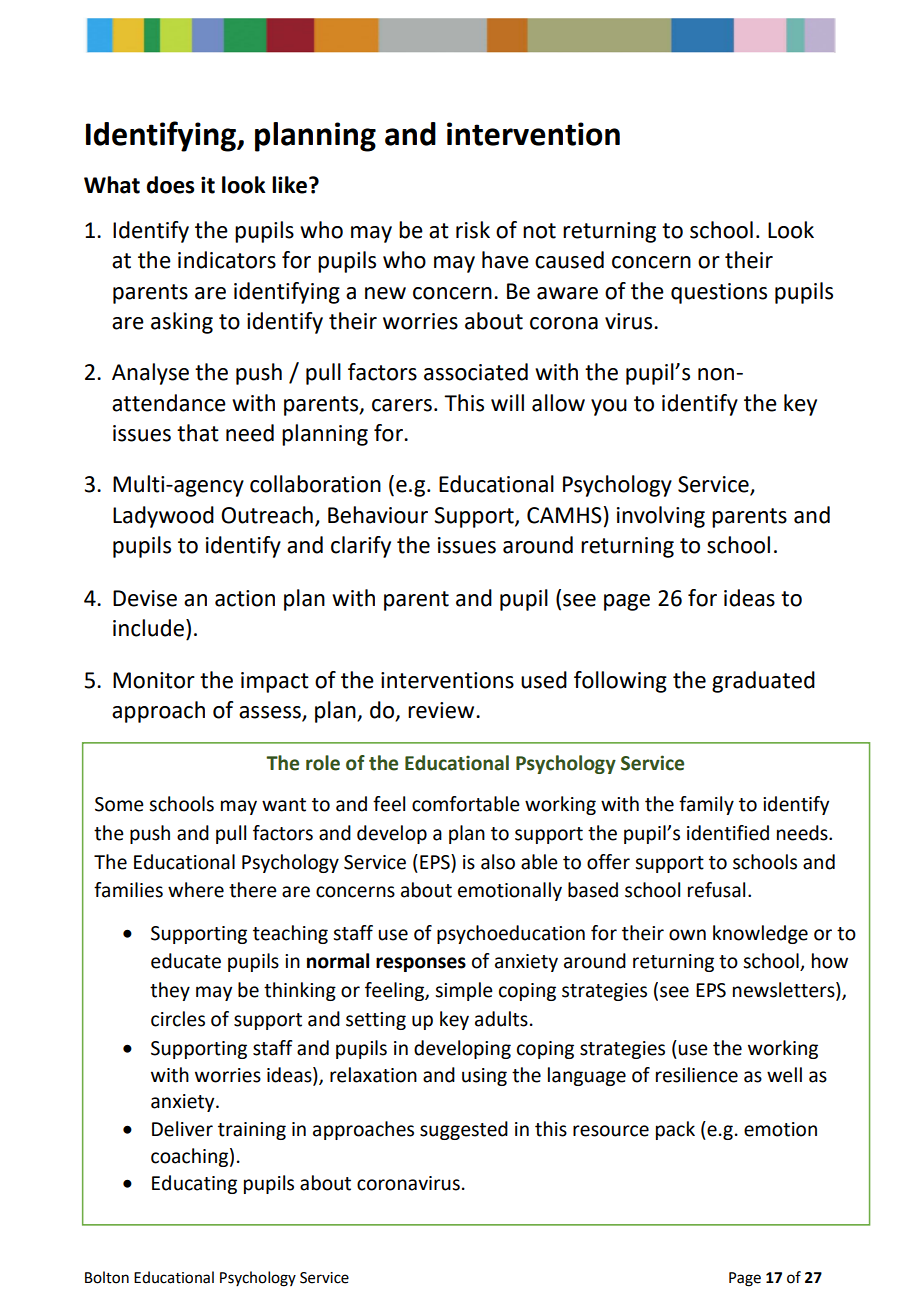 Image resolution: width=924 pixels, height=1308 pixels. I want to click on graduated, so click(763, 682).
